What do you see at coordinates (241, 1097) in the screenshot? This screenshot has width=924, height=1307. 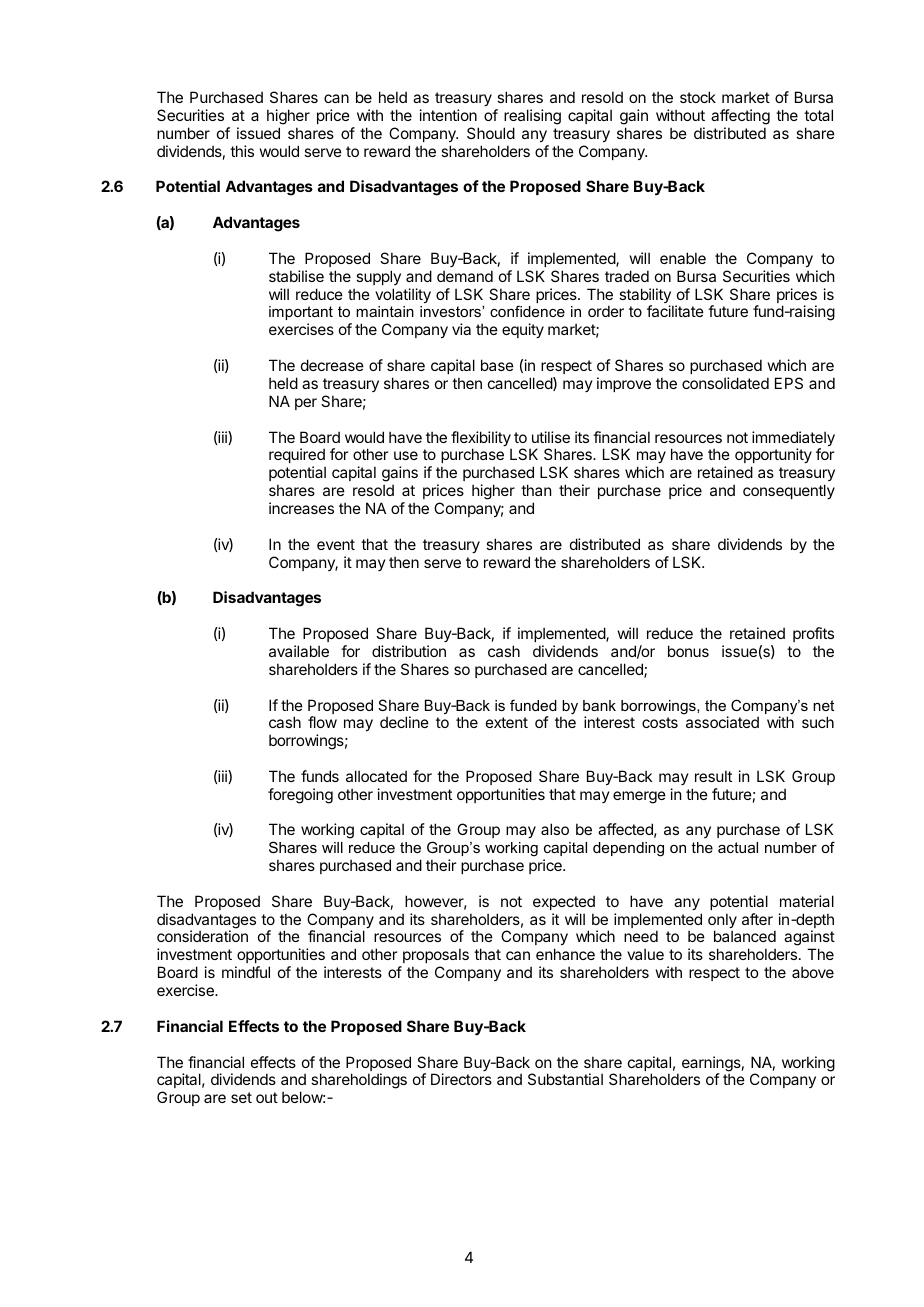 I see `set` at bounding box center [241, 1097].
